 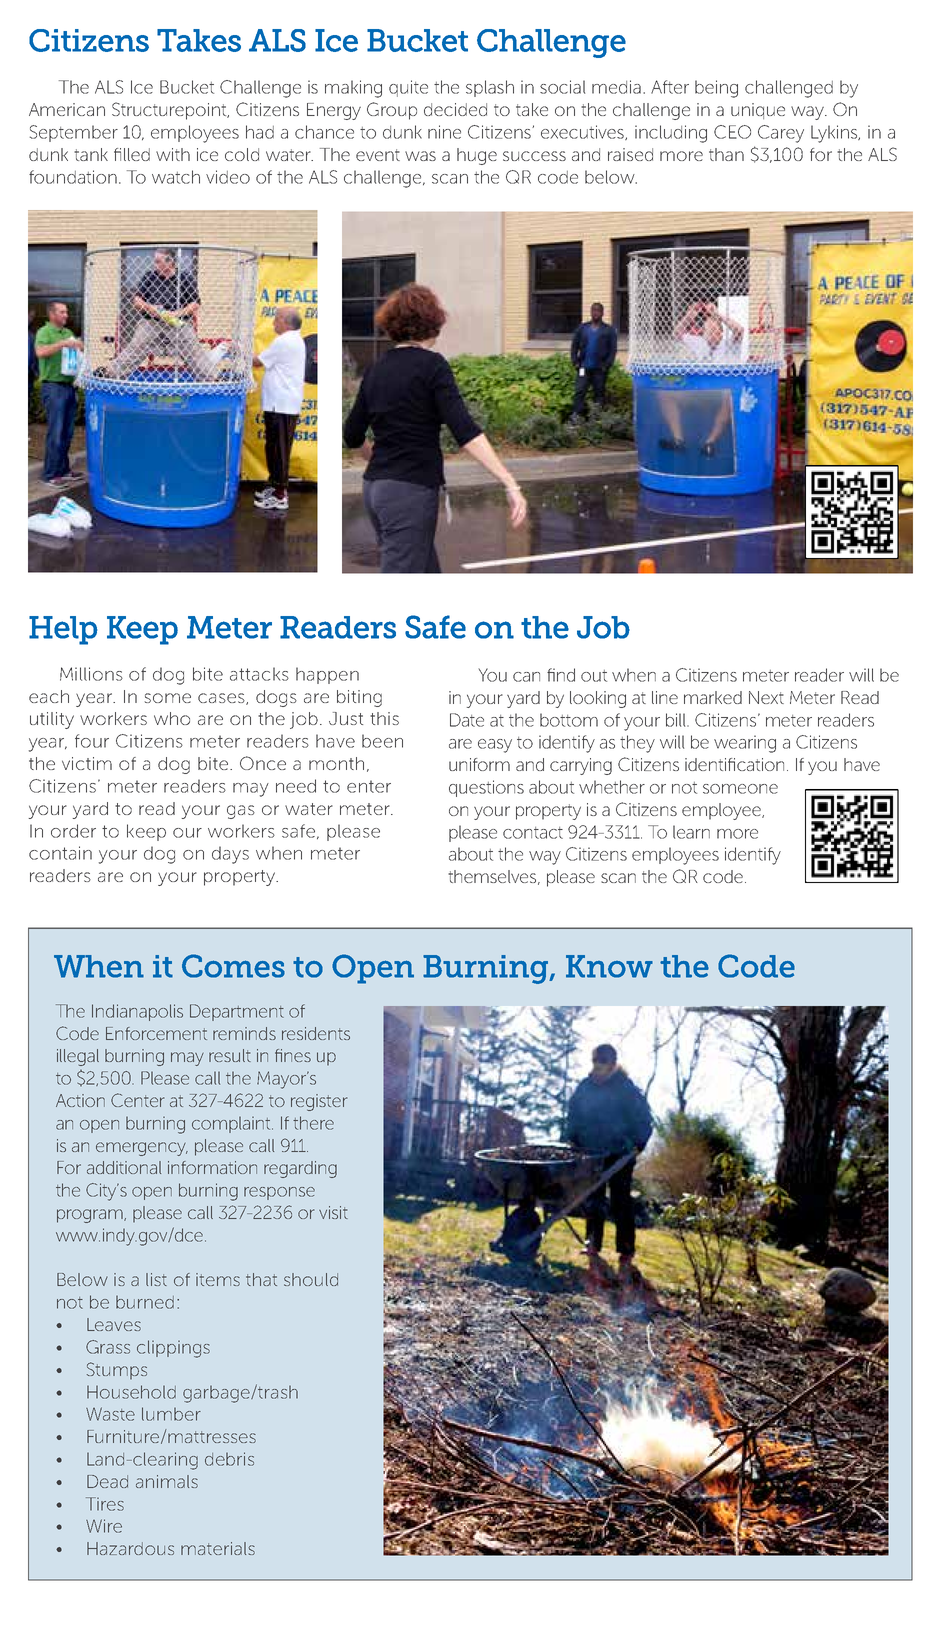 I want to click on Tires, so click(x=105, y=1504).
